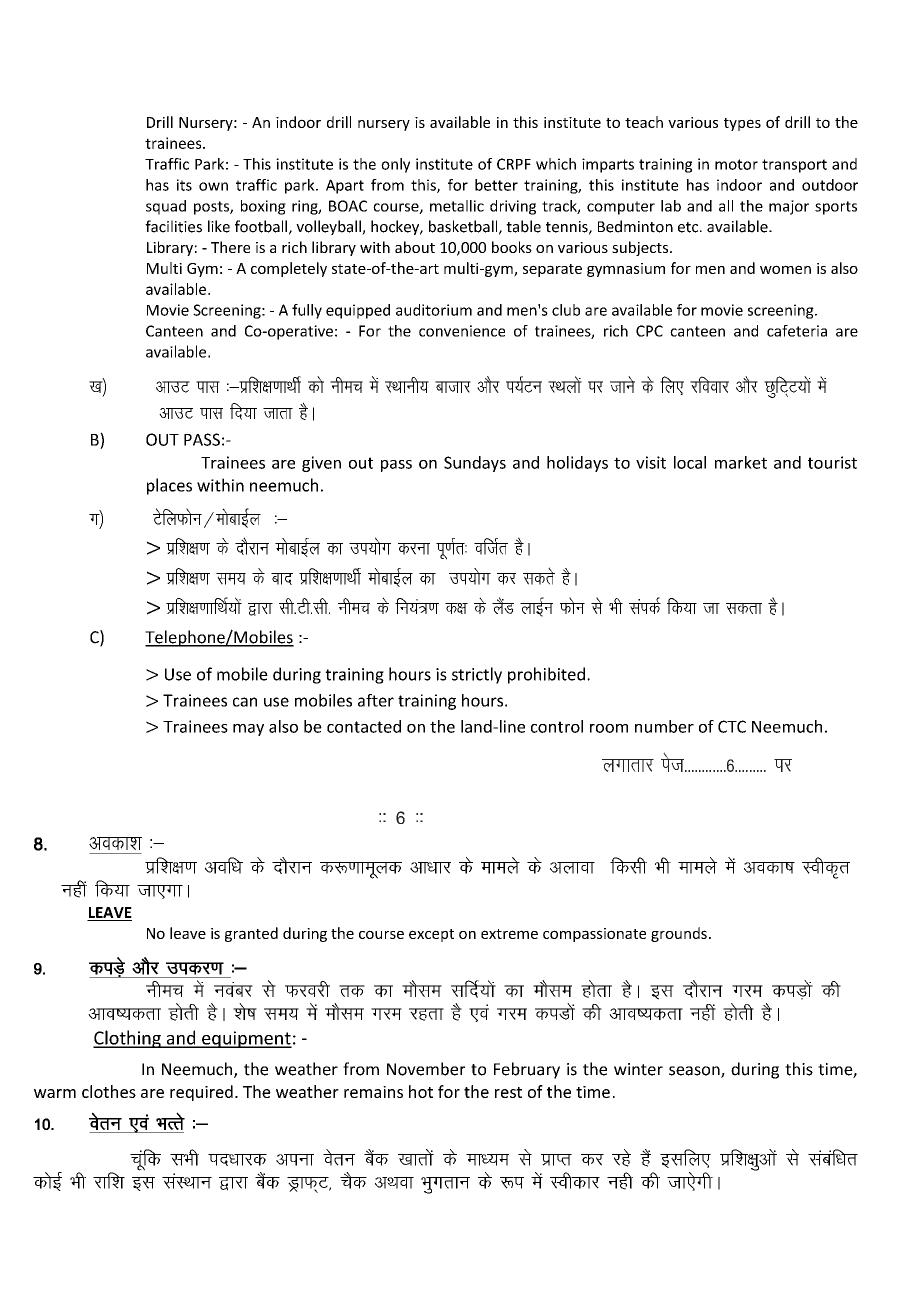 The image size is (924, 1308). Describe the element at coordinates (128, 1039) in the document. I see `Clothing` at that location.
